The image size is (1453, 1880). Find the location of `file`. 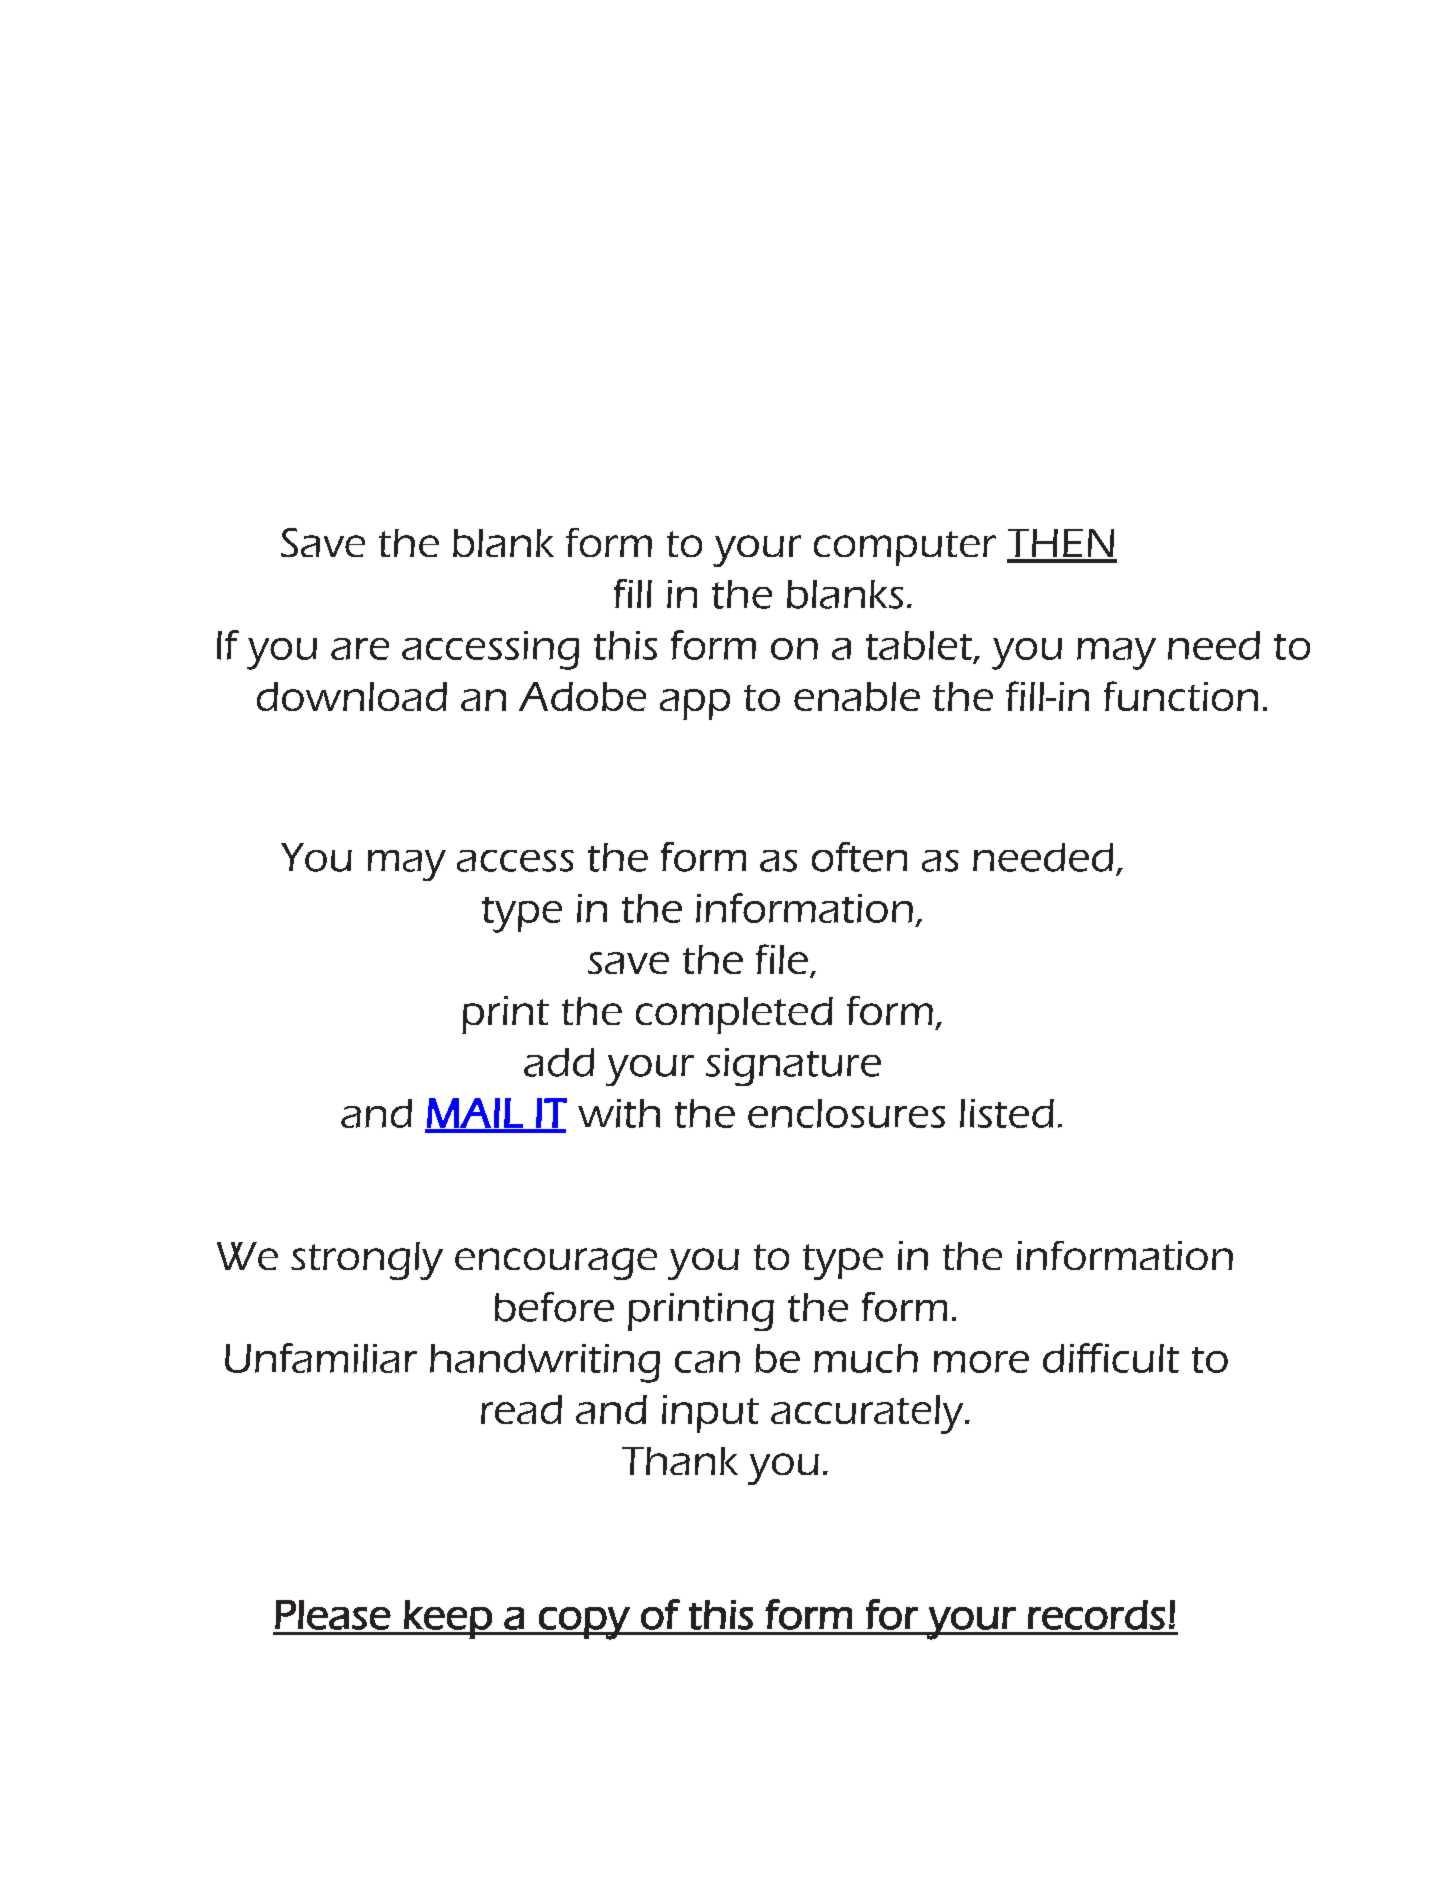

file is located at coordinates (782, 959).
